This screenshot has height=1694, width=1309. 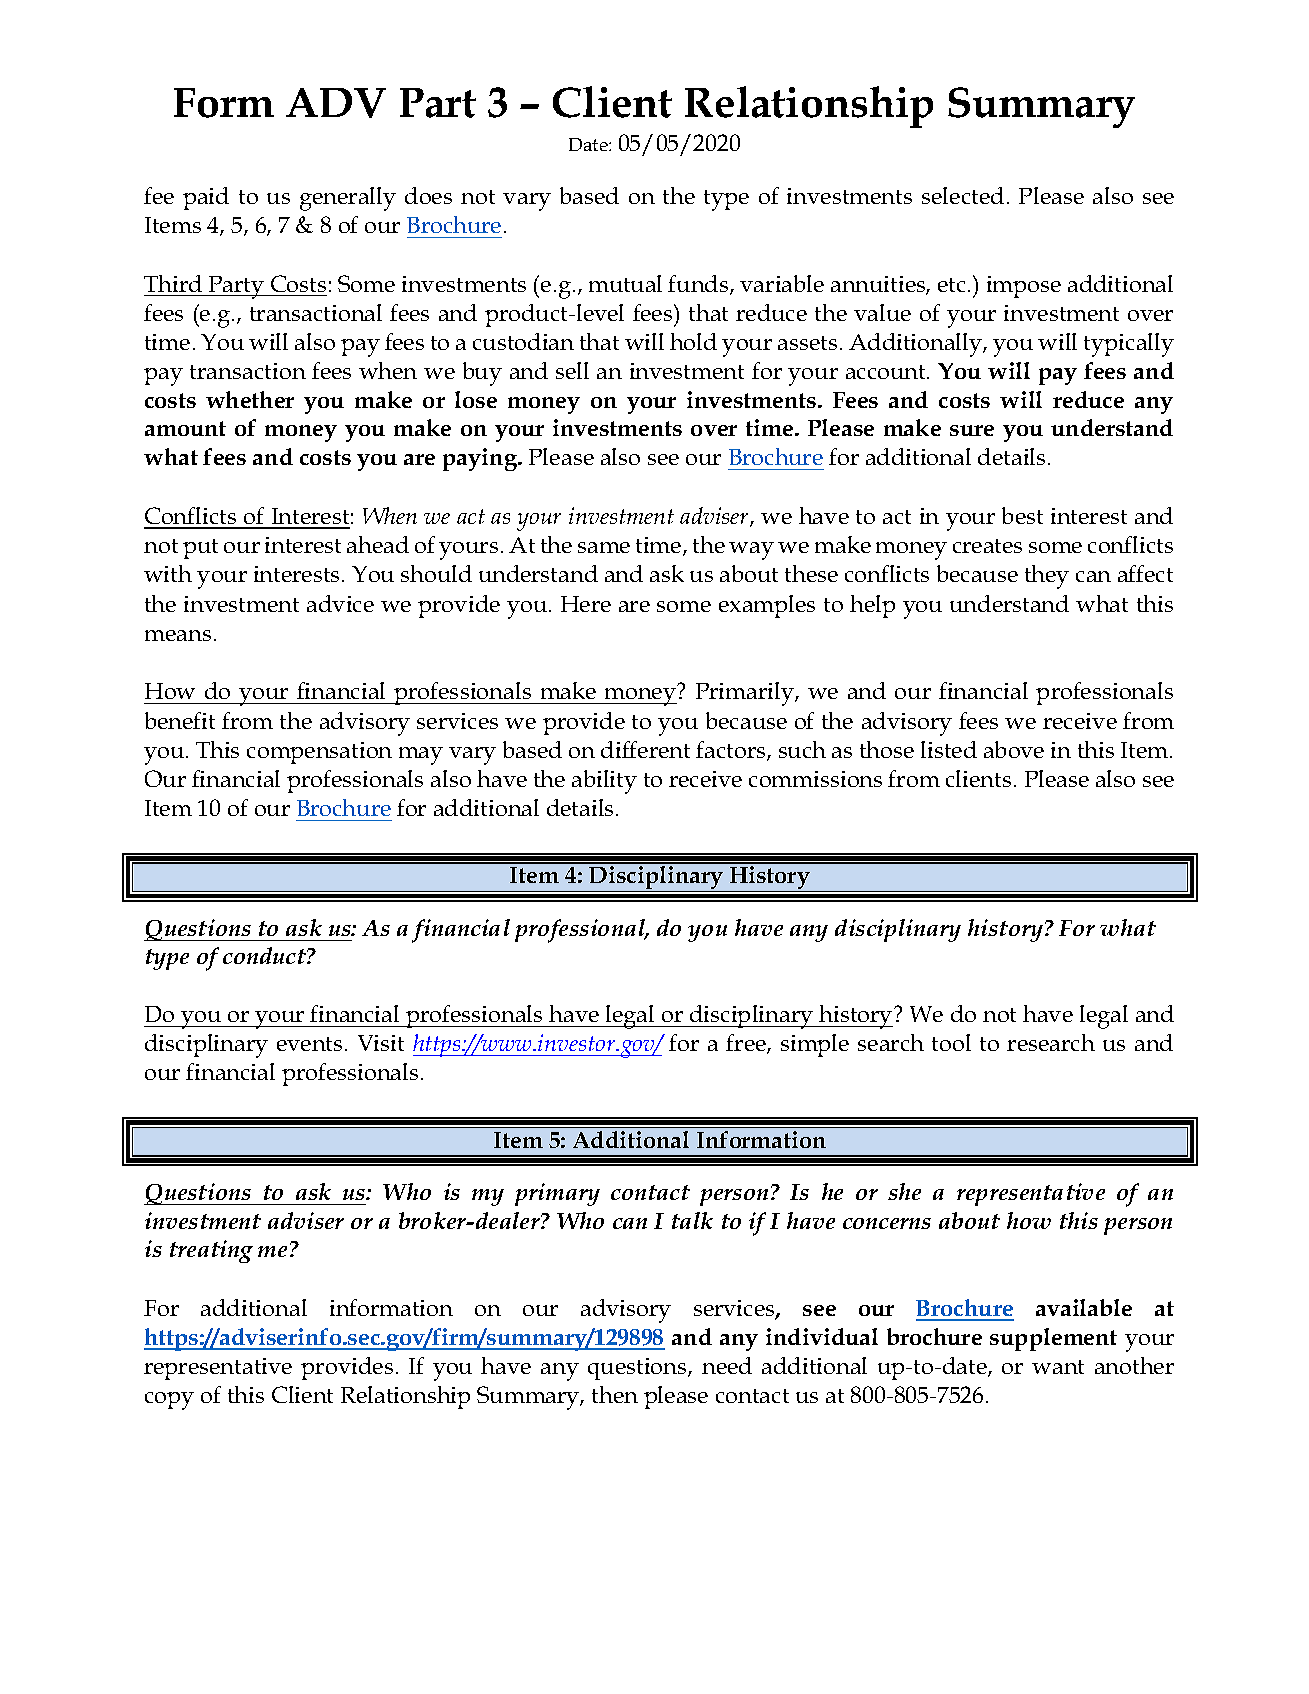 What do you see at coordinates (963, 195) in the screenshot?
I see `selected` at bounding box center [963, 195].
